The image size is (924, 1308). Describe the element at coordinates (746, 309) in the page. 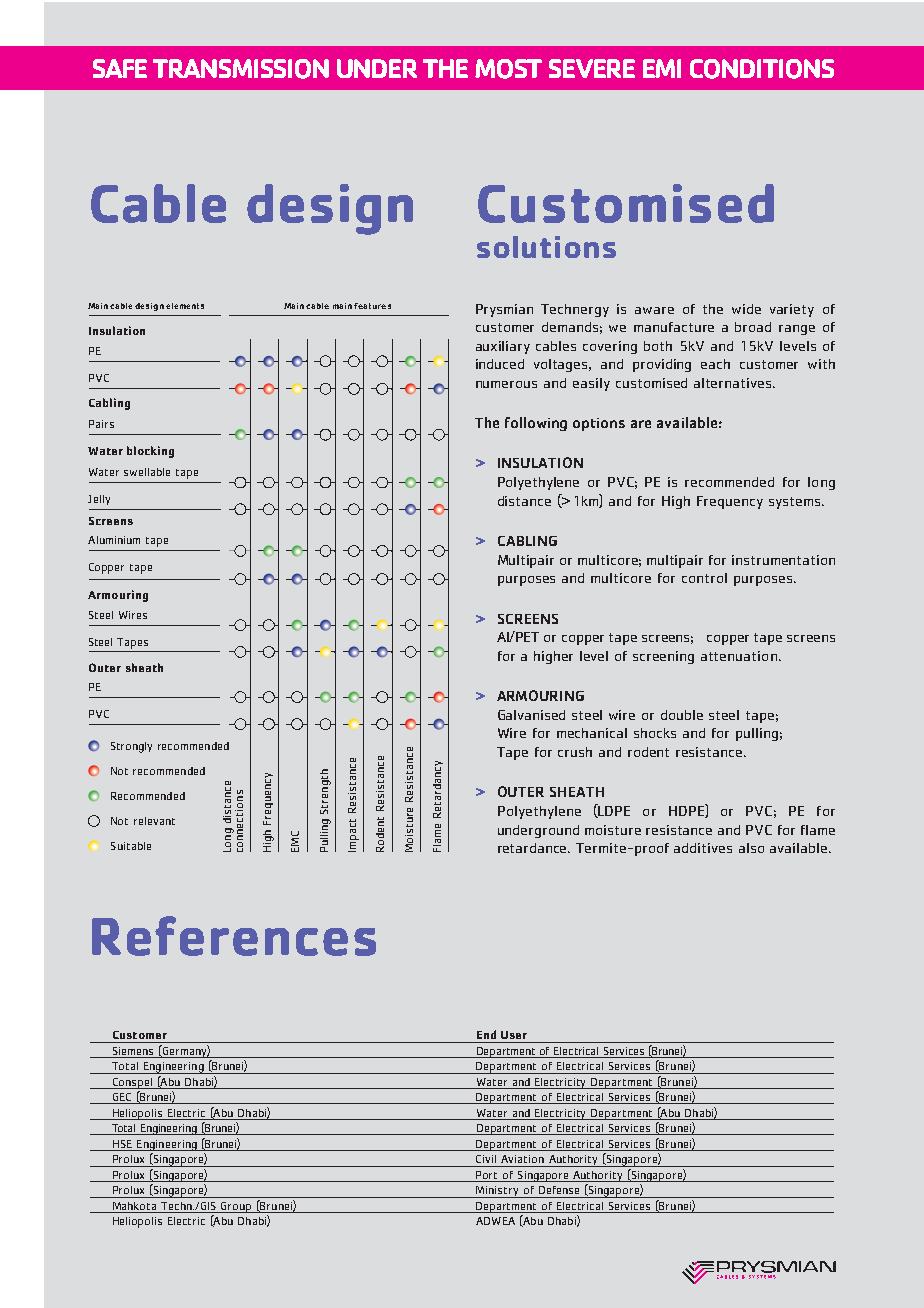

I see `wide` at that location.
